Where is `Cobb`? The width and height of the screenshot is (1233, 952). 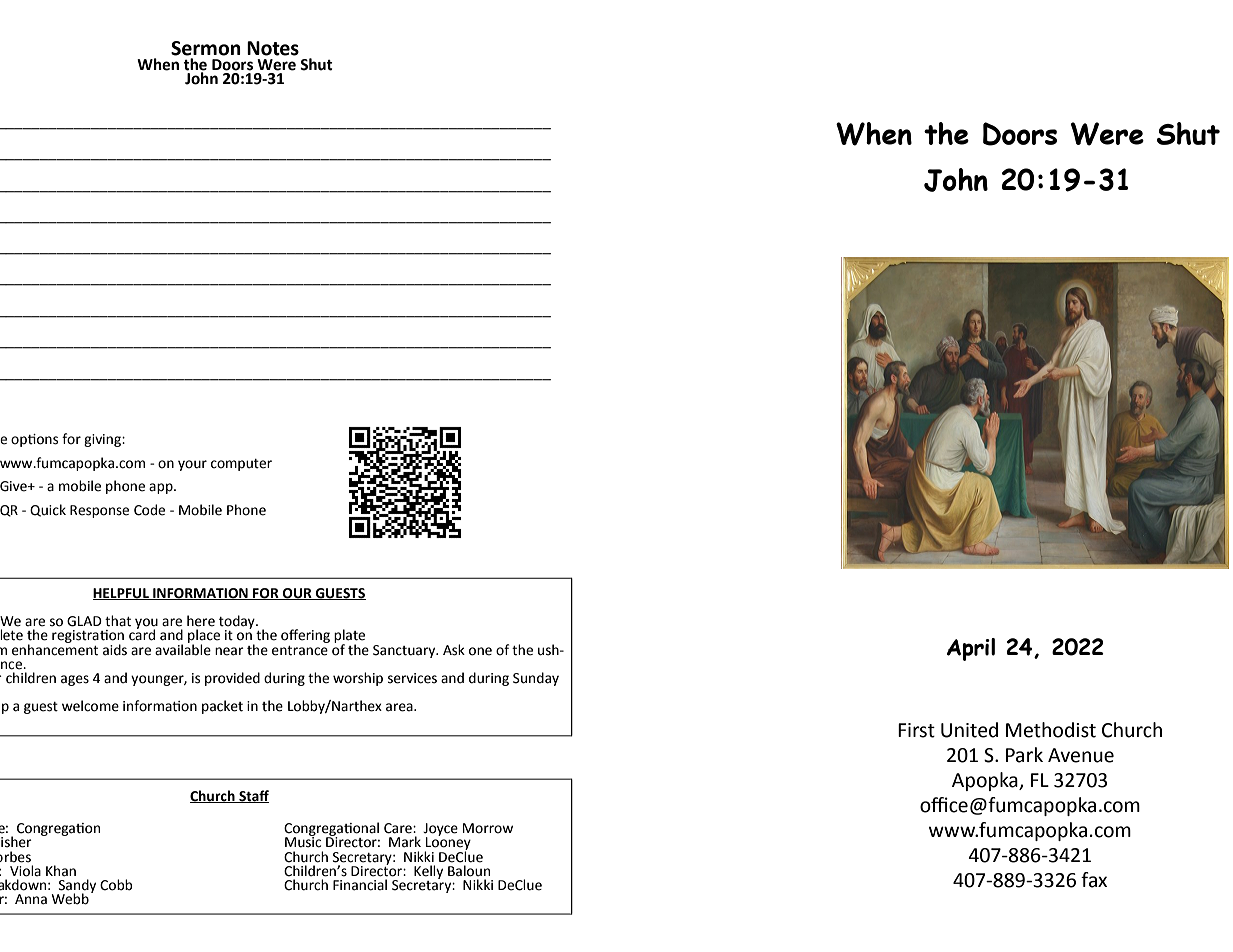 Cobb is located at coordinates (116, 885).
